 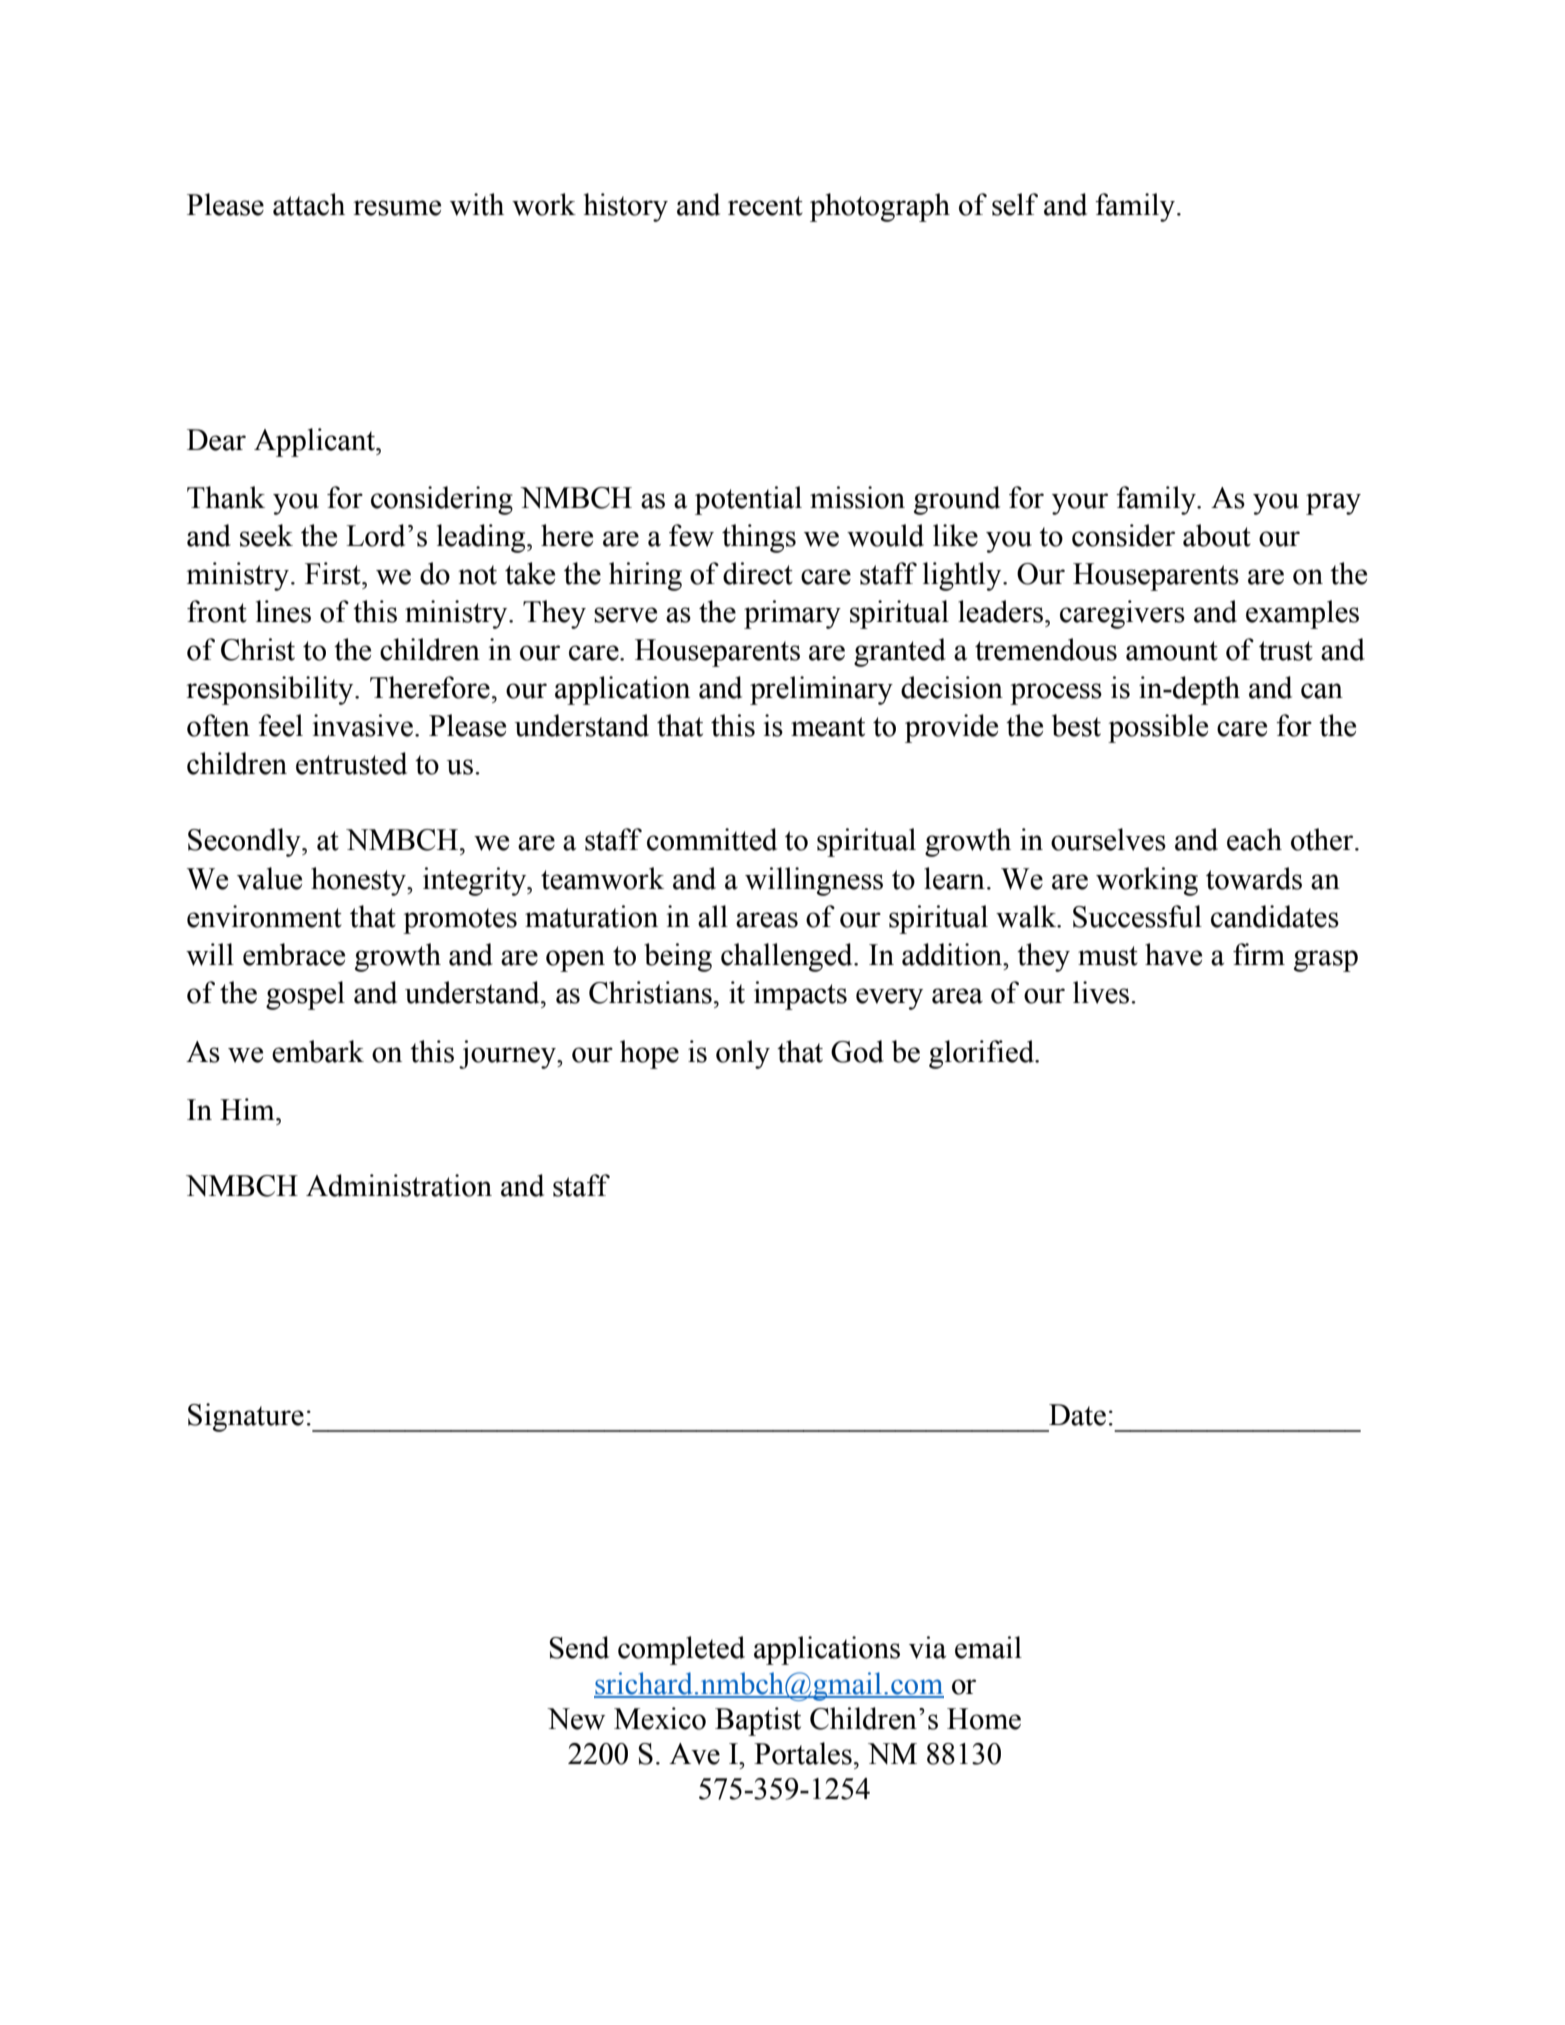 What do you see at coordinates (399, 1185) in the document?
I see `Administration` at bounding box center [399, 1185].
